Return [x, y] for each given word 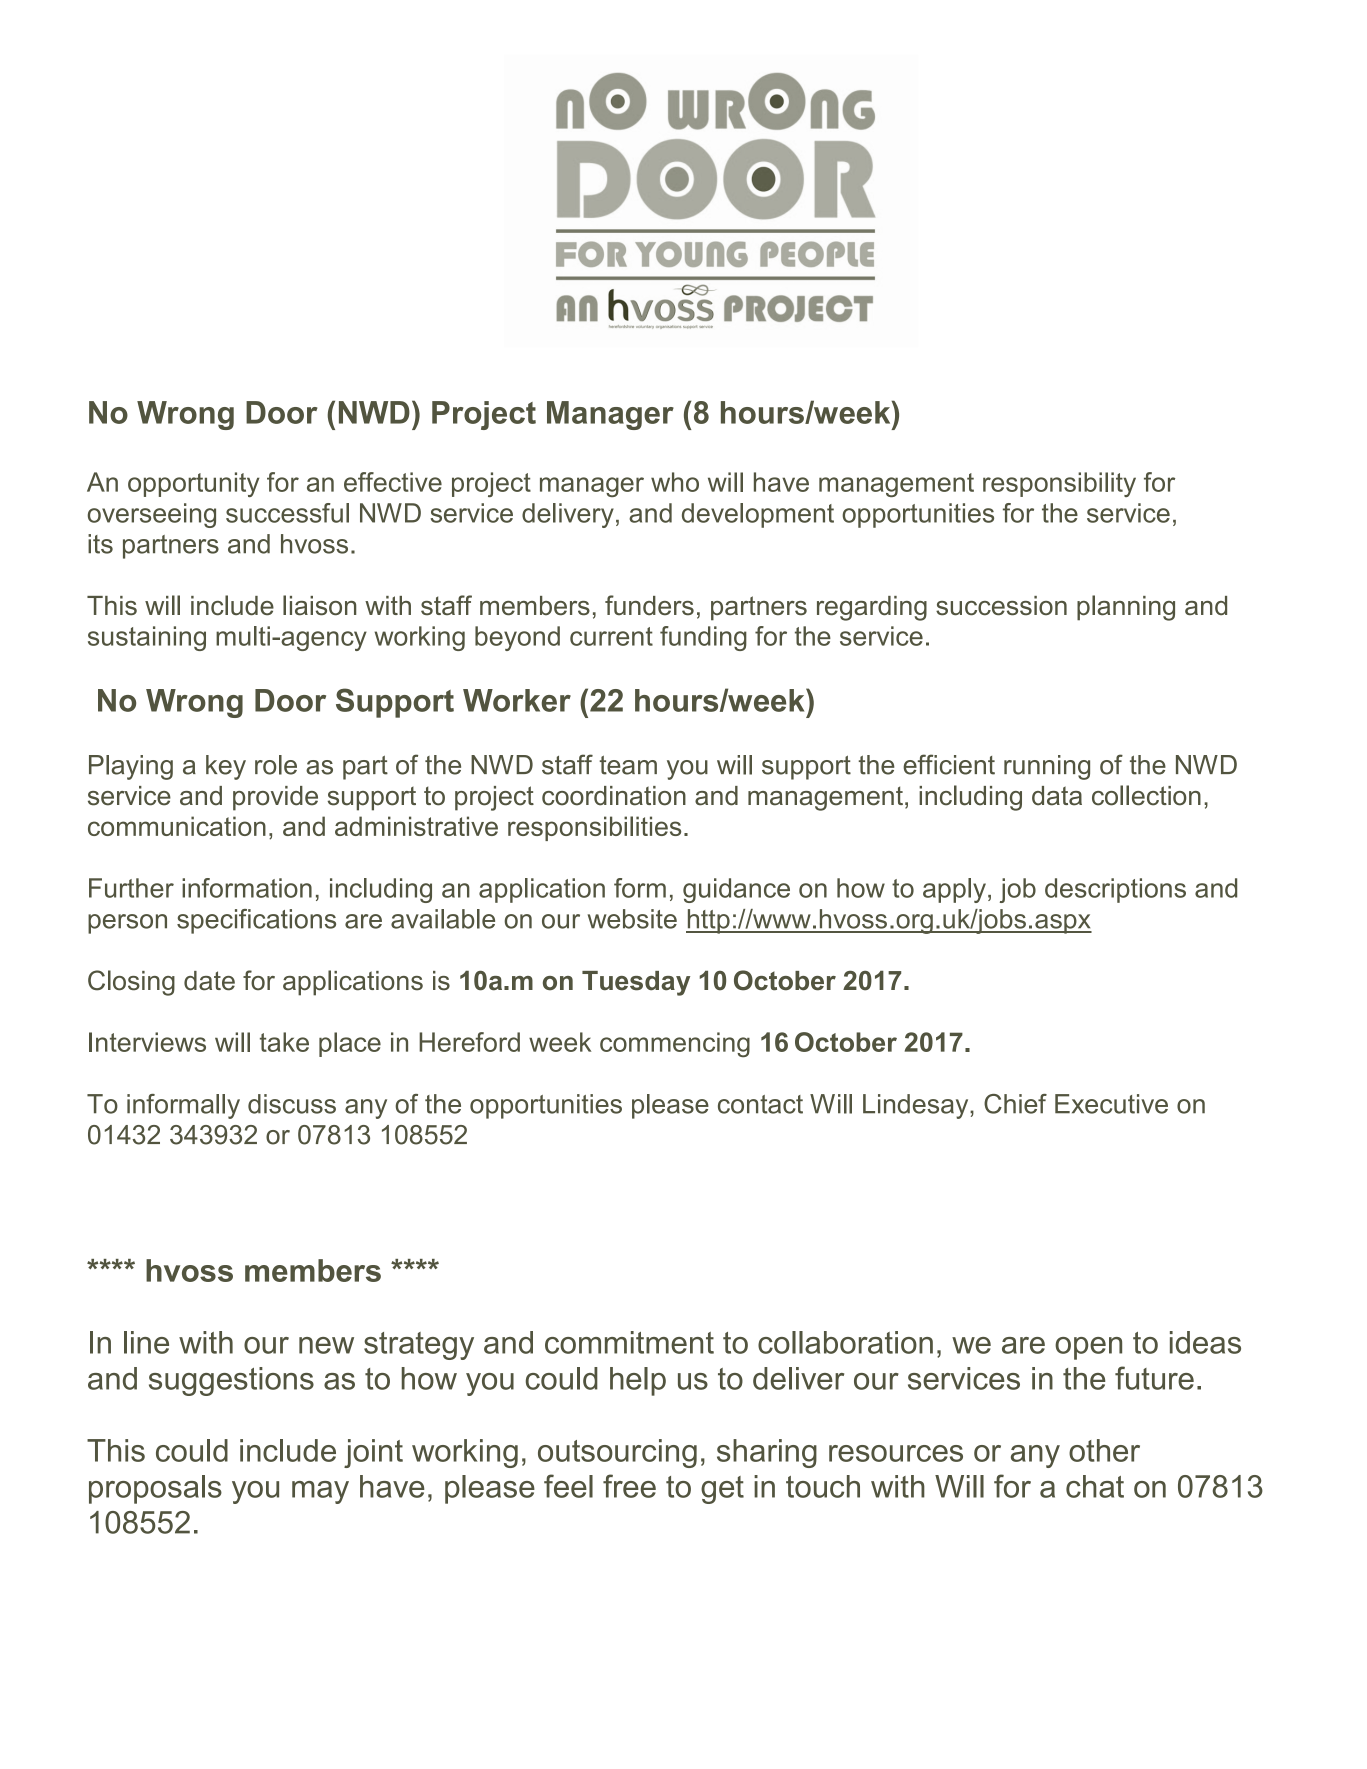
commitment [629, 1342]
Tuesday [636, 983]
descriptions [1115, 890]
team [628, 765]
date [209, 981]
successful [287, 513]
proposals [155, 1489]
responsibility [1059, 484]
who [675, 482]
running [1047, 767]
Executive [1111, 1104]
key [226, 767]
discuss [292, 1104]
